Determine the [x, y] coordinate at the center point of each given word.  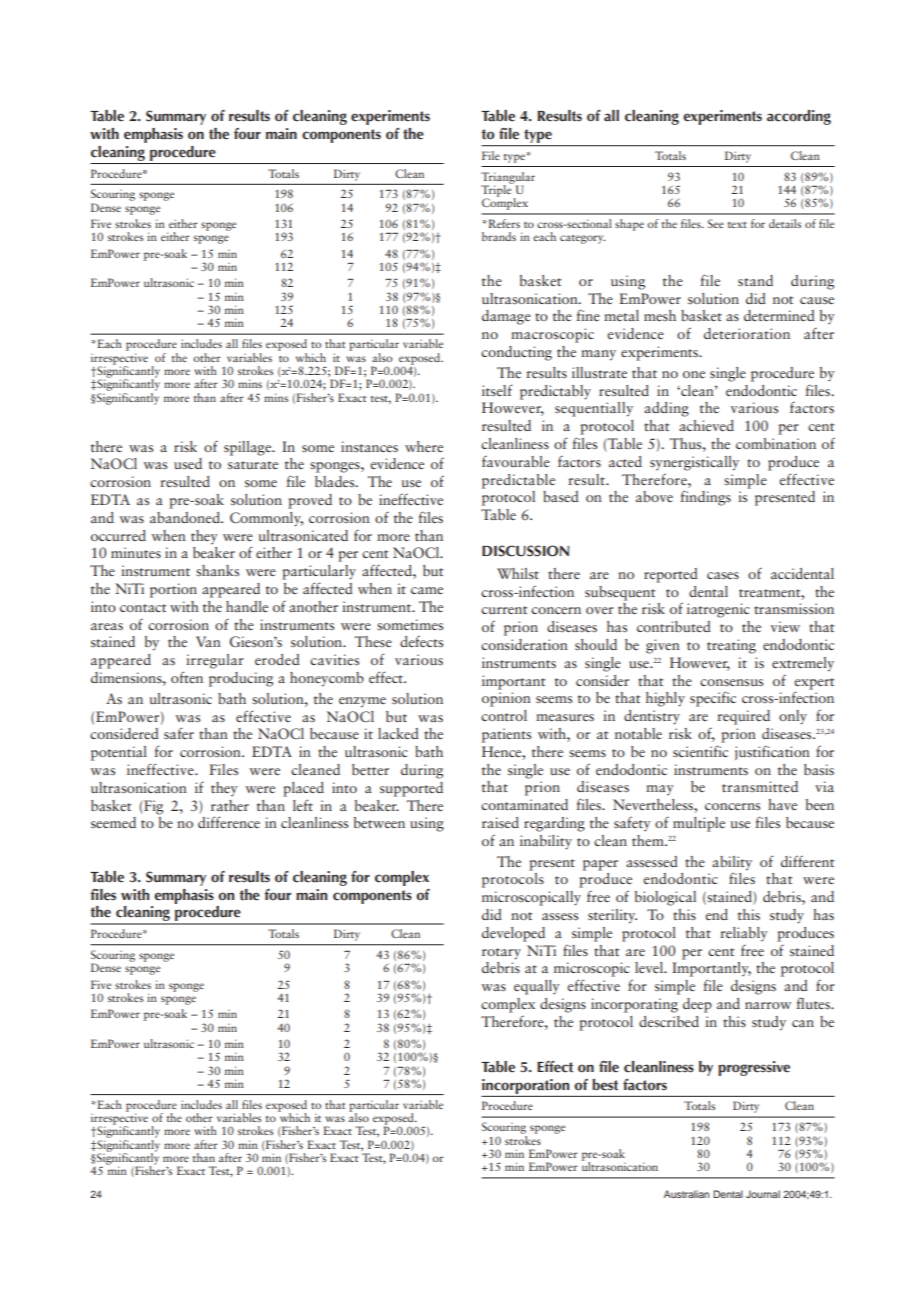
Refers [503, 223]
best [605, 1085]
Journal [763, 1194]
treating [731, 646]
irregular [215, 661]
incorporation [525, 1086]
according [799, 117]
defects [421, 641]
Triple [497, 190]
